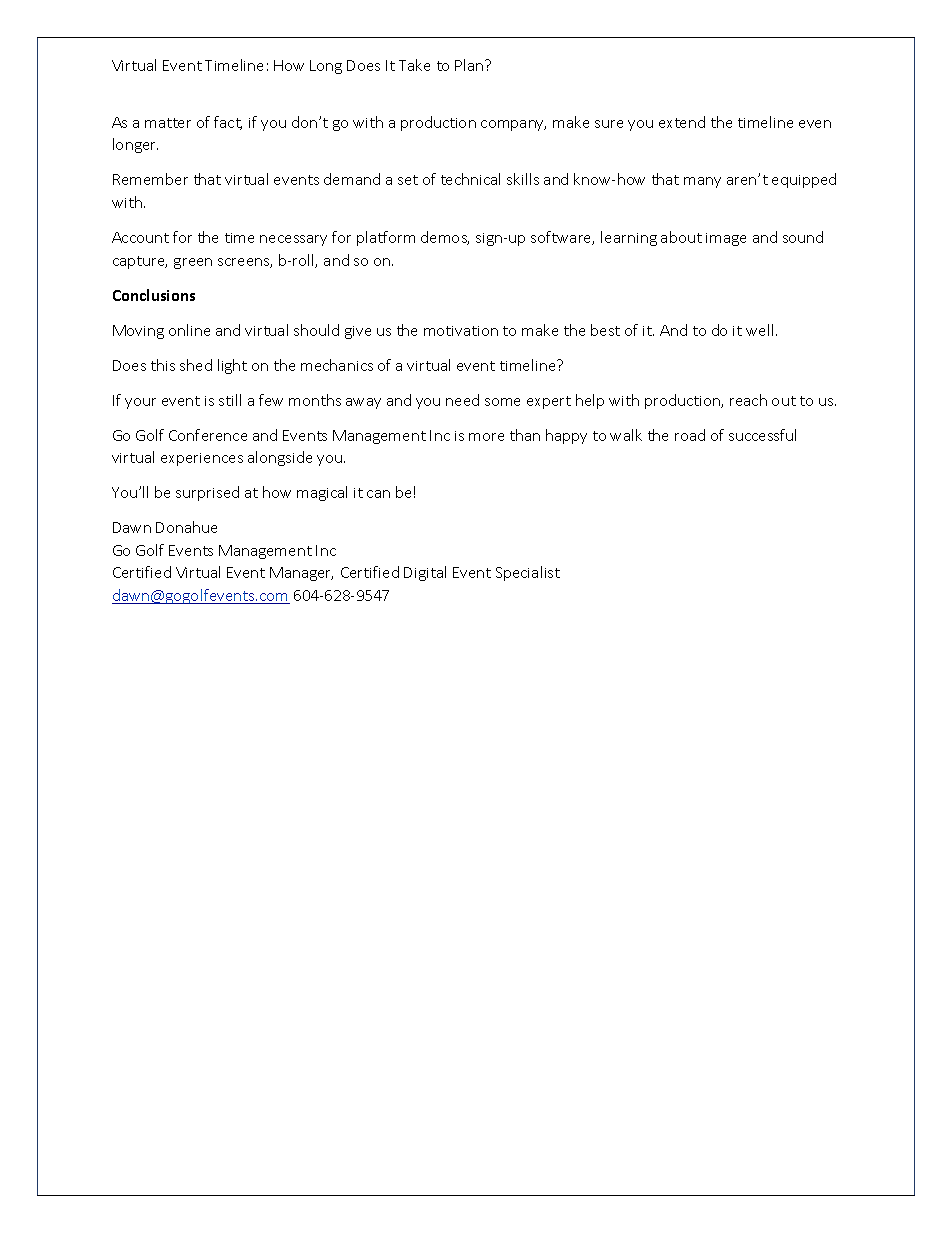 The image size is (952, 1233). What do you see at coordinates (186, 527) in the screenshot?
I see `Donahue` at bounding box center [186, 527].
